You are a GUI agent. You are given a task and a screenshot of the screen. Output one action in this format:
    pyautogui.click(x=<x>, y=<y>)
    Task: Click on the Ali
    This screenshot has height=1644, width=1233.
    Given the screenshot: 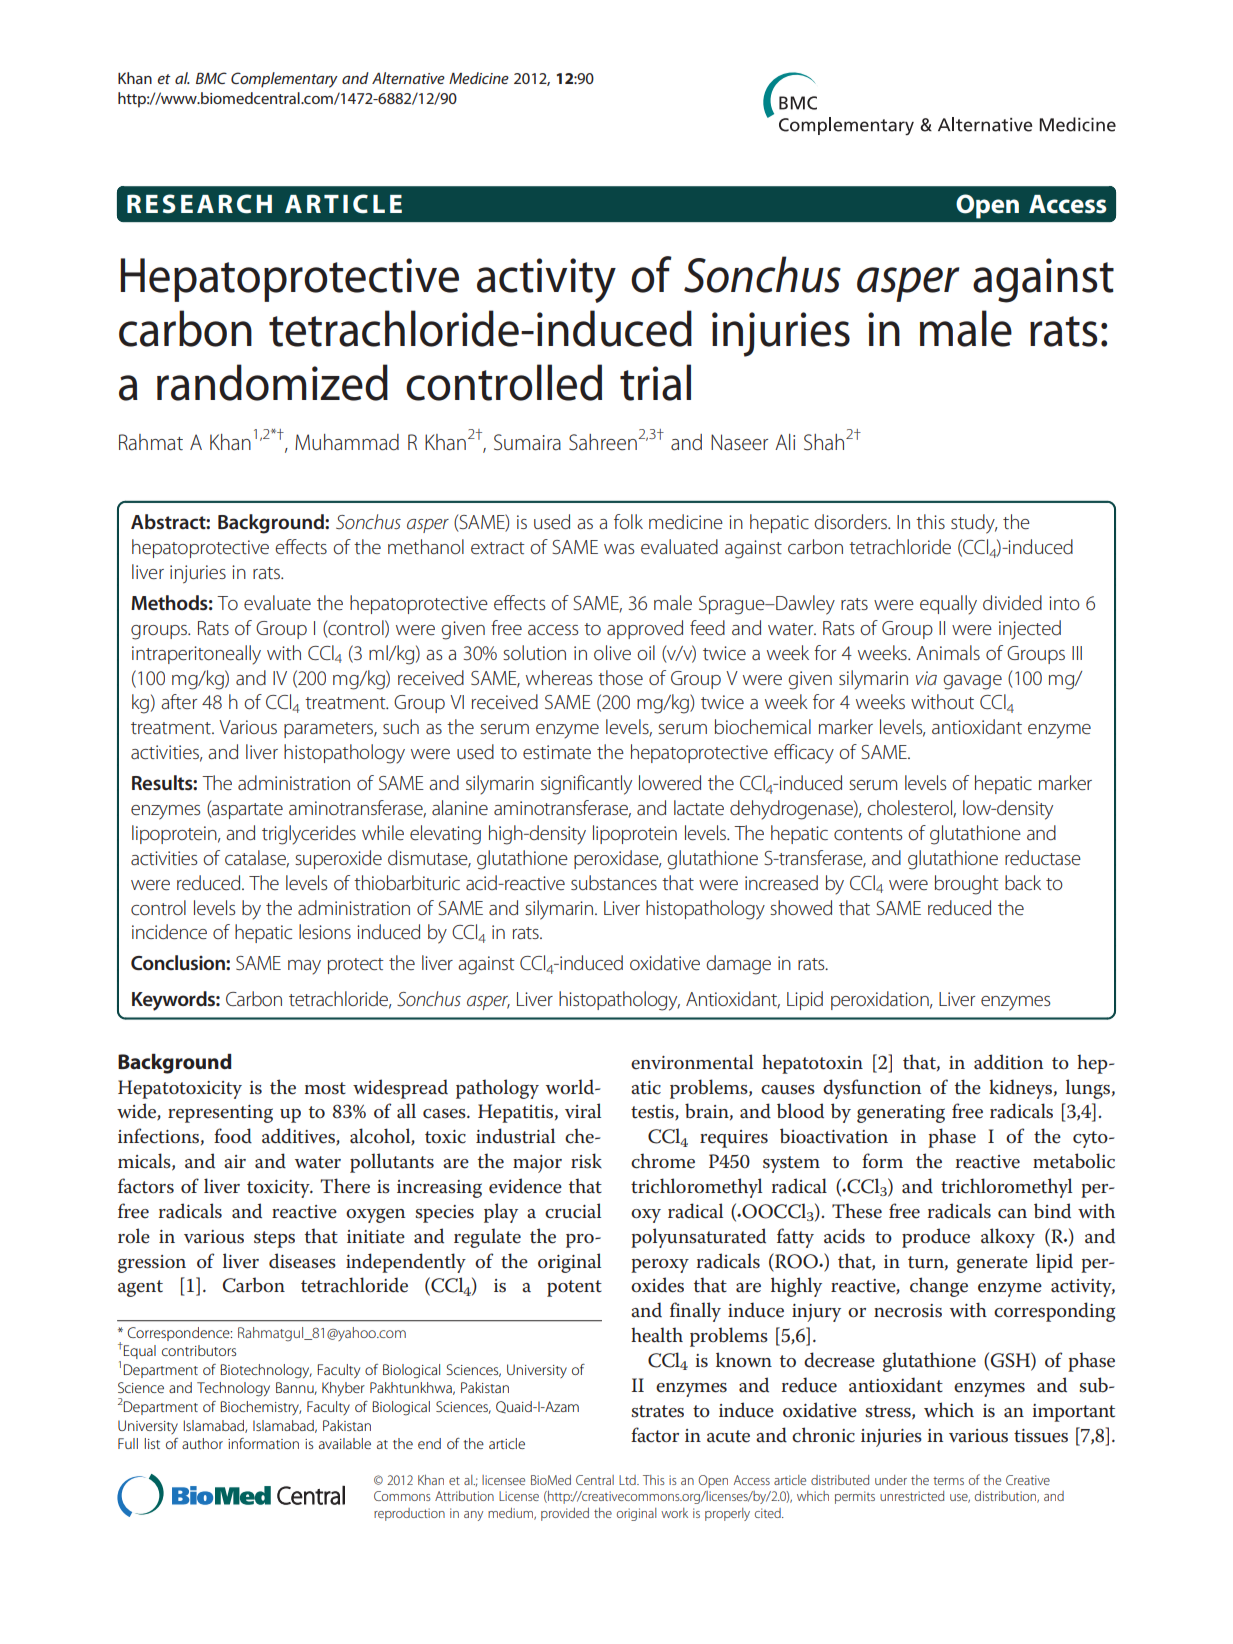 What is the action you would take?
    pyautogui.click(x=785, y=442)
